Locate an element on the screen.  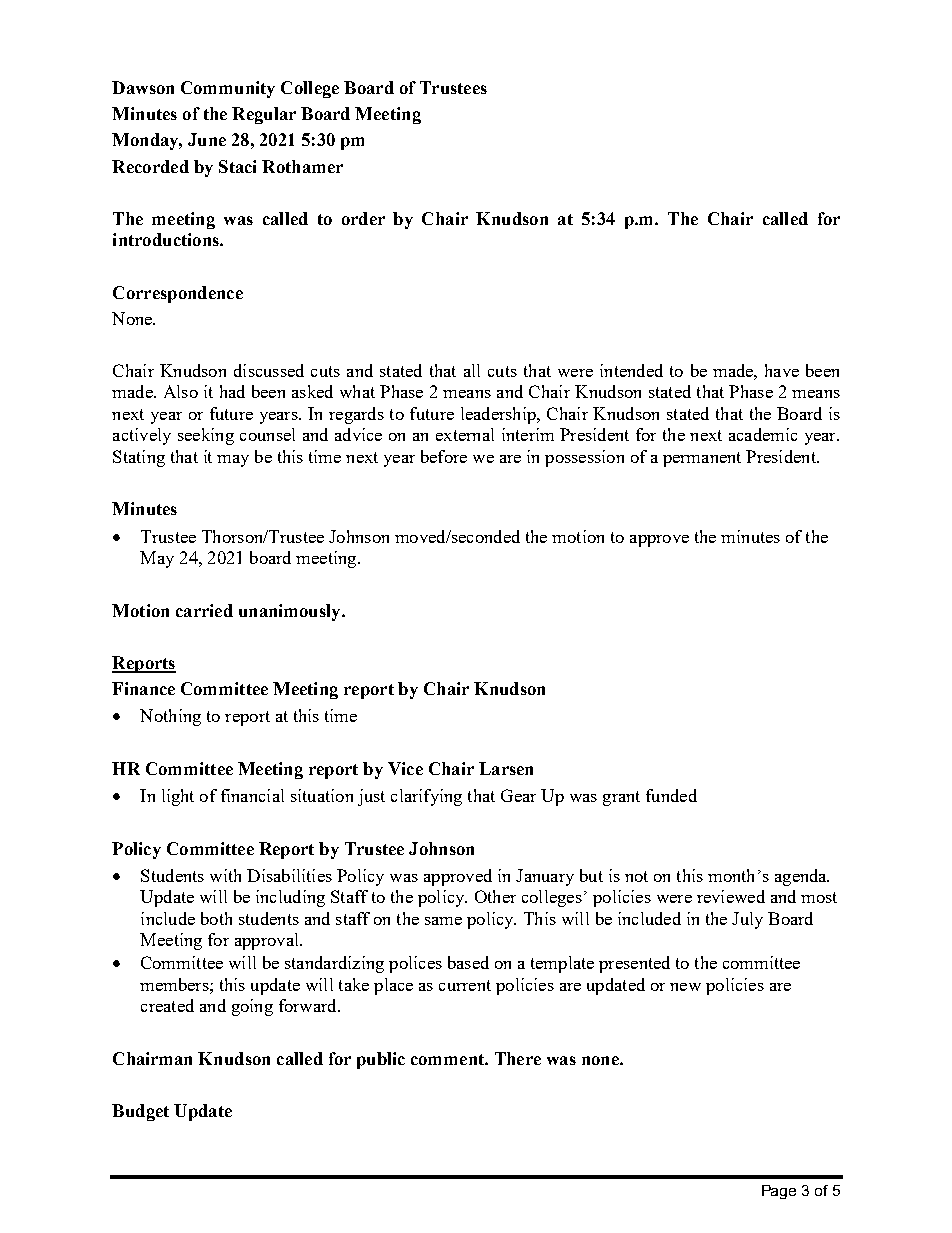
order is located at coordinates (363, 218).
